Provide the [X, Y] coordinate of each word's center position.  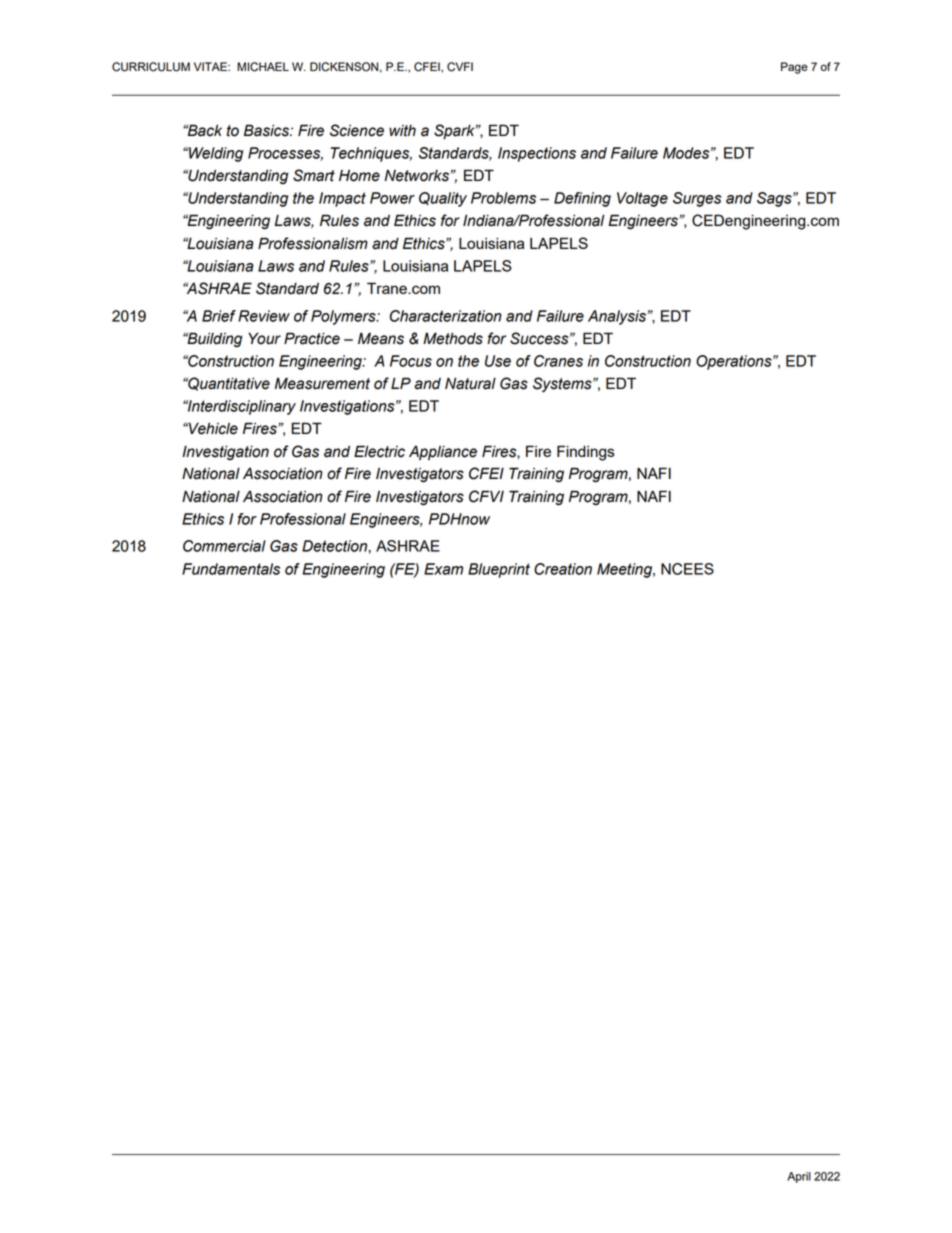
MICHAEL [263, 67]
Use [498, 361]
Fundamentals [231, 569]
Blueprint [499, 570]
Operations [735, 362]
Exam [443, 569]
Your [264, 338]
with [402, 131]
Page [794, 68]
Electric [379, 451]
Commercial [224, 546]
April [799, 1177]
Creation [563, 569]
